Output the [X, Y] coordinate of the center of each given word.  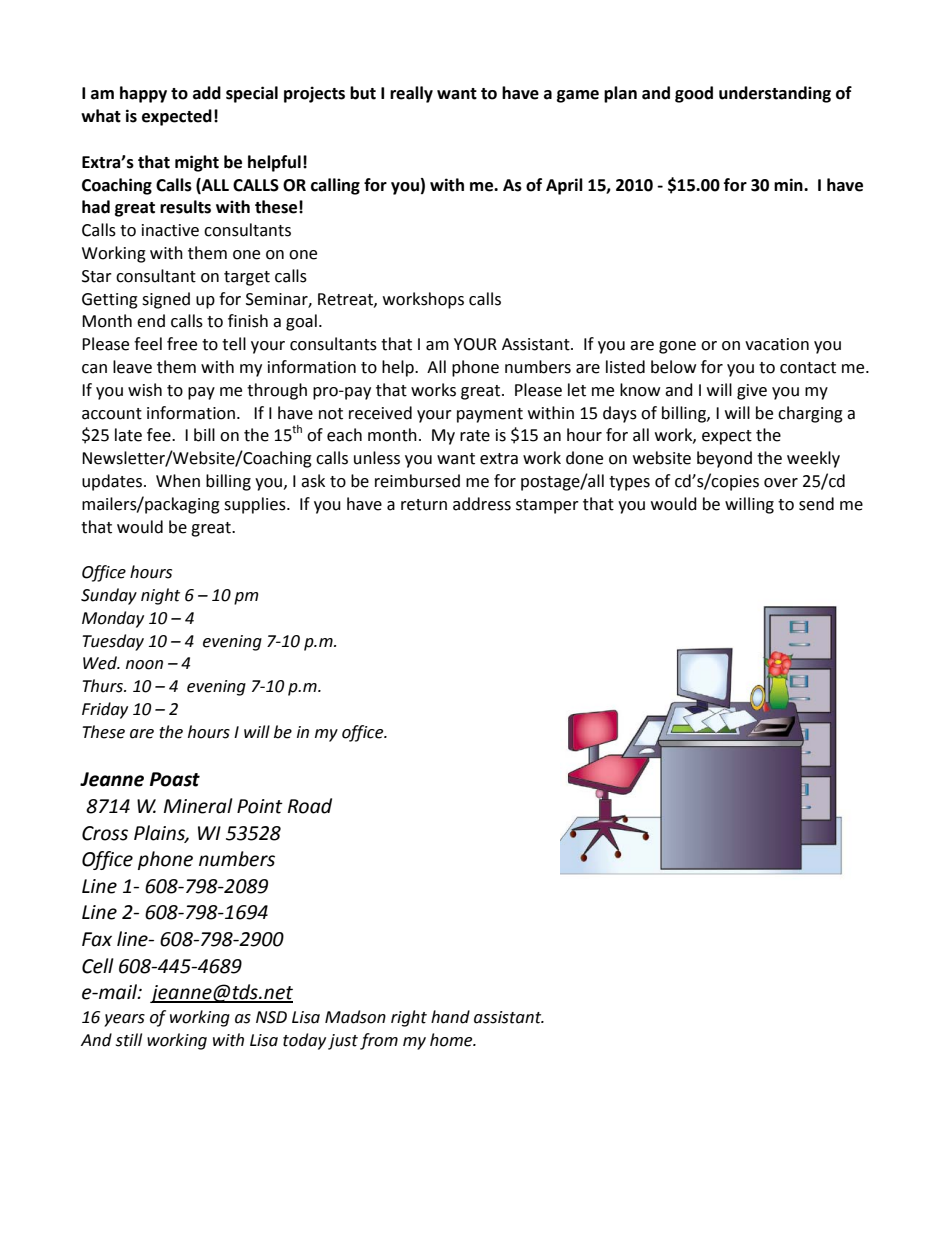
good [694, 94]
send [816, 504]
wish [145, 390]
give [752, 392]
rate [475, 436]
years [124, 1020]
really [411, 94]
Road [310, 806]
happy [143, 94]
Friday [105, 710]
